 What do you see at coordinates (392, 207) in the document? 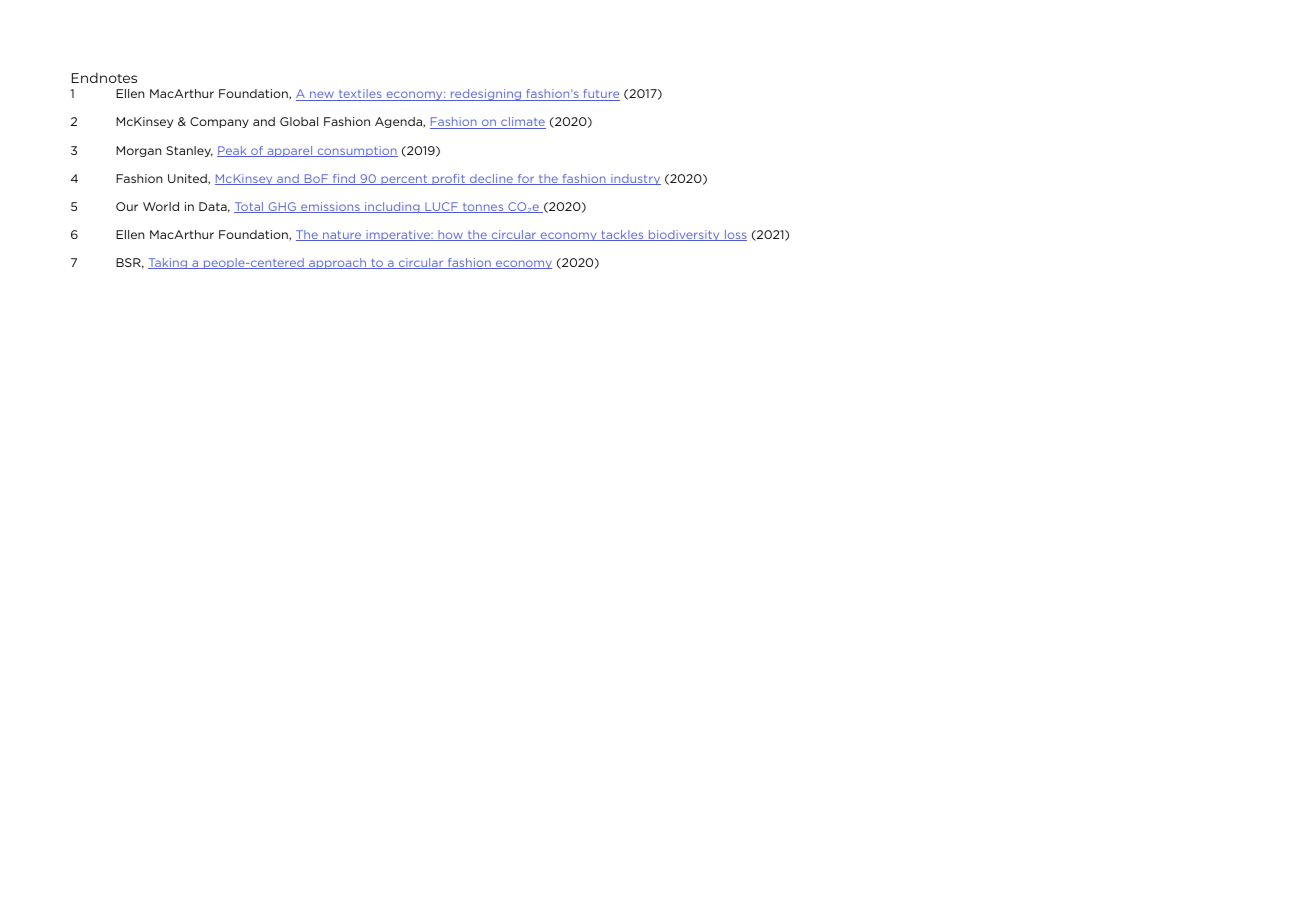
I see `including` at bounding box center [392, 207].
